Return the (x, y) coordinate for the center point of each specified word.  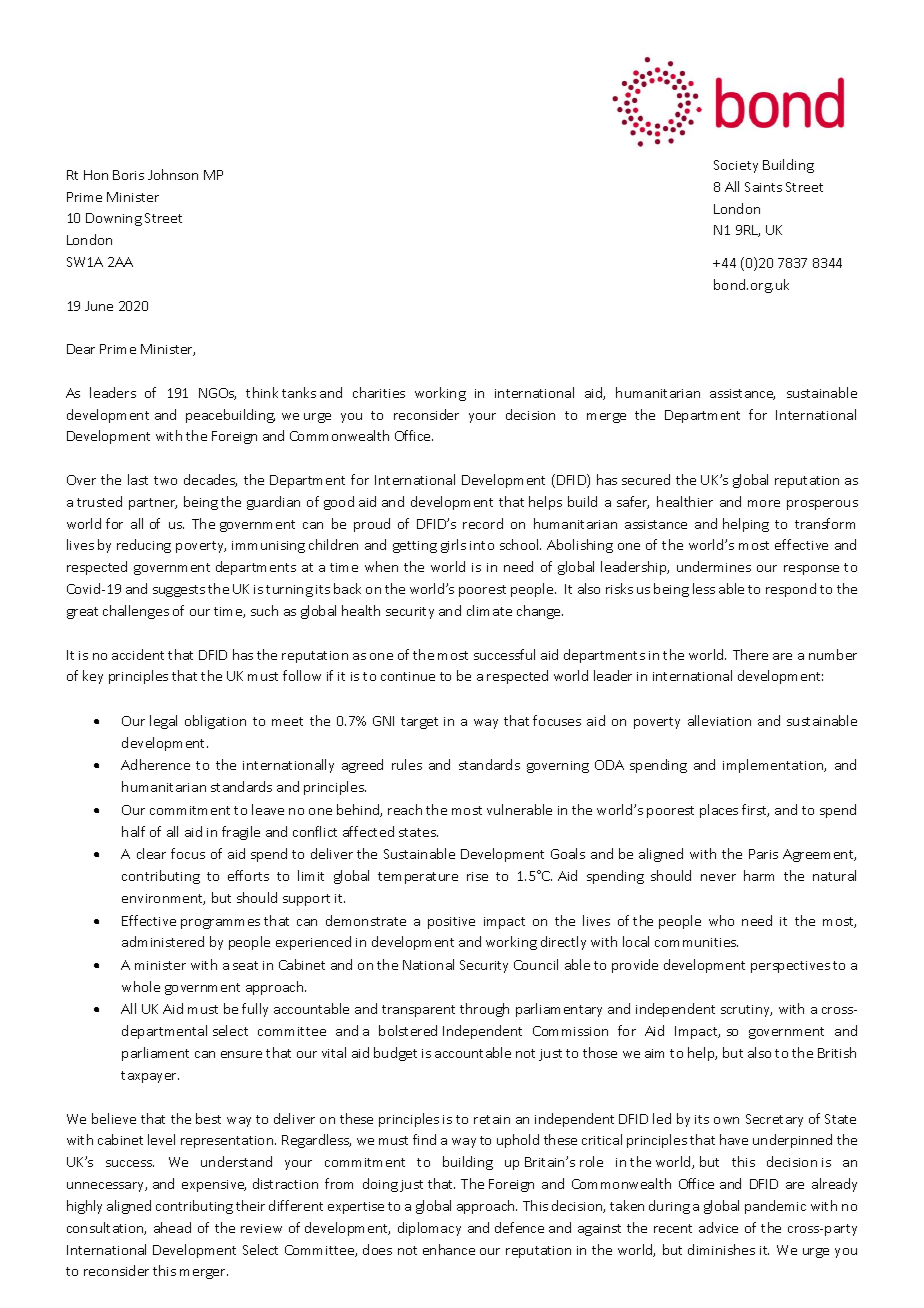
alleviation (719, 720)
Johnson (173, 174)
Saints (763, 187)
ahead (172, 1227)
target (419, 723)
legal (163, 722)
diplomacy (429, 1229)
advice (718, 1227)
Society (736, 166)
